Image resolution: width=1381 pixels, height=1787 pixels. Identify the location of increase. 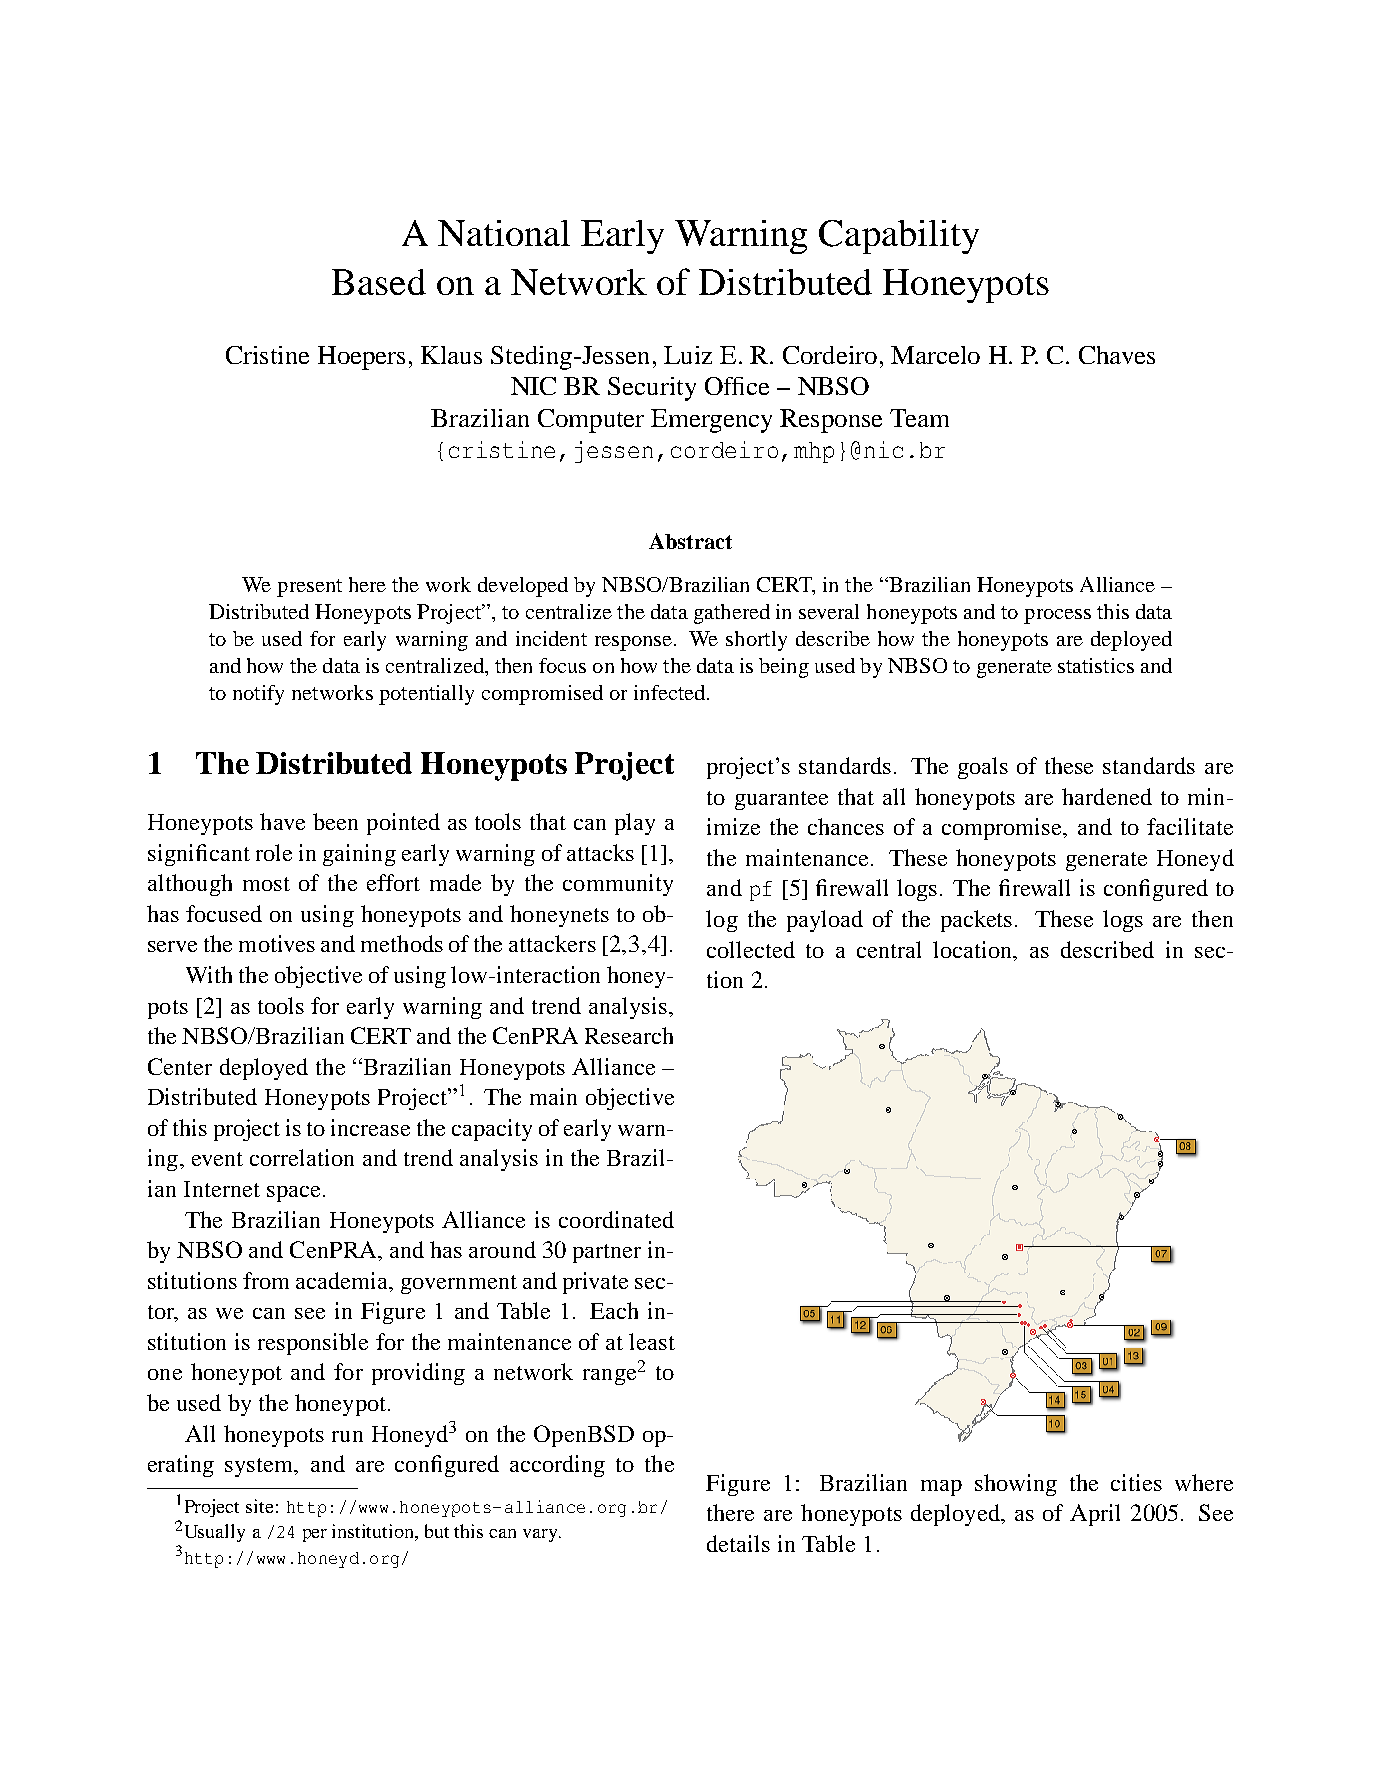
(370, 1127).
